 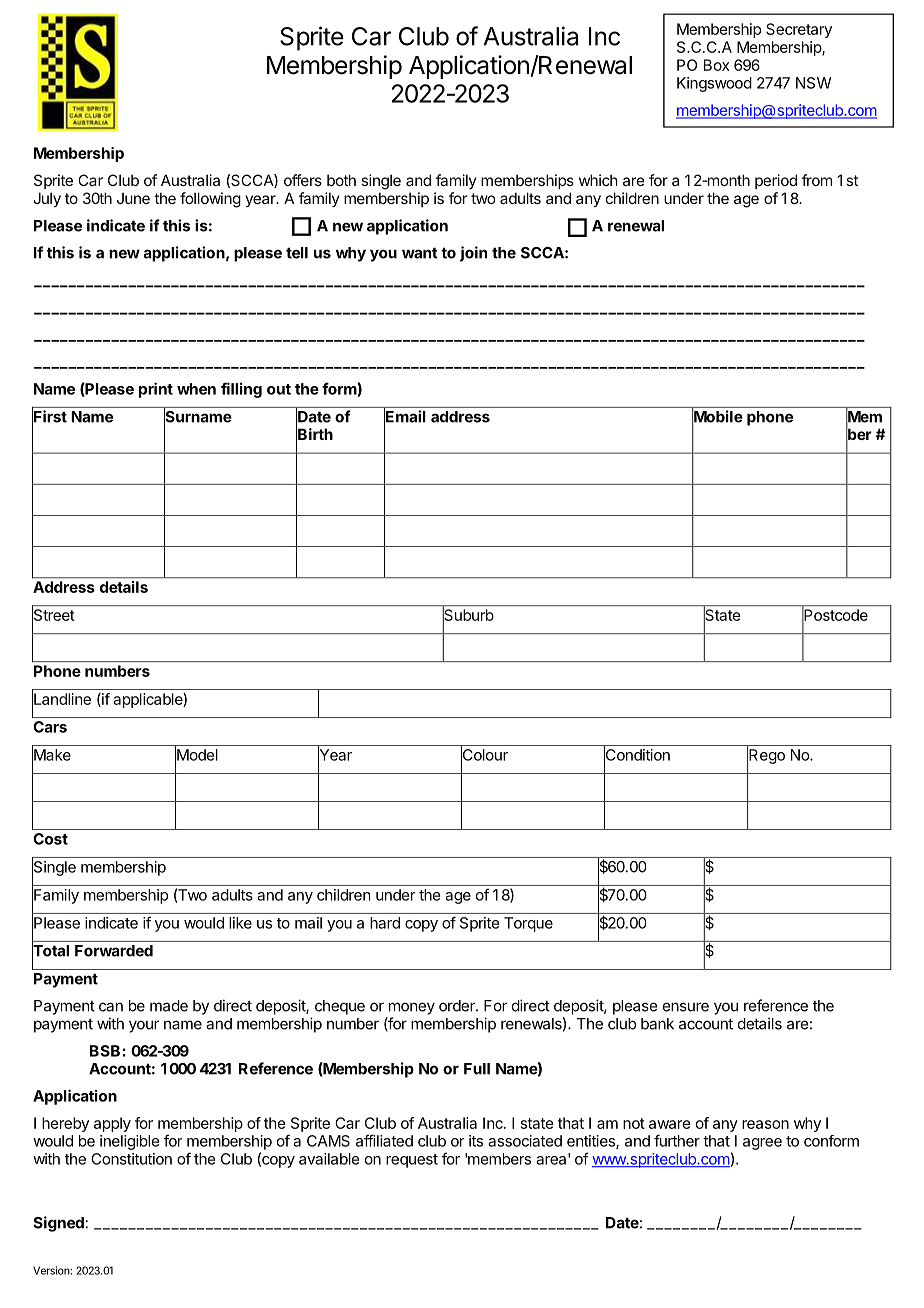 I want to click on Torque, so click(x=528, y=924).
